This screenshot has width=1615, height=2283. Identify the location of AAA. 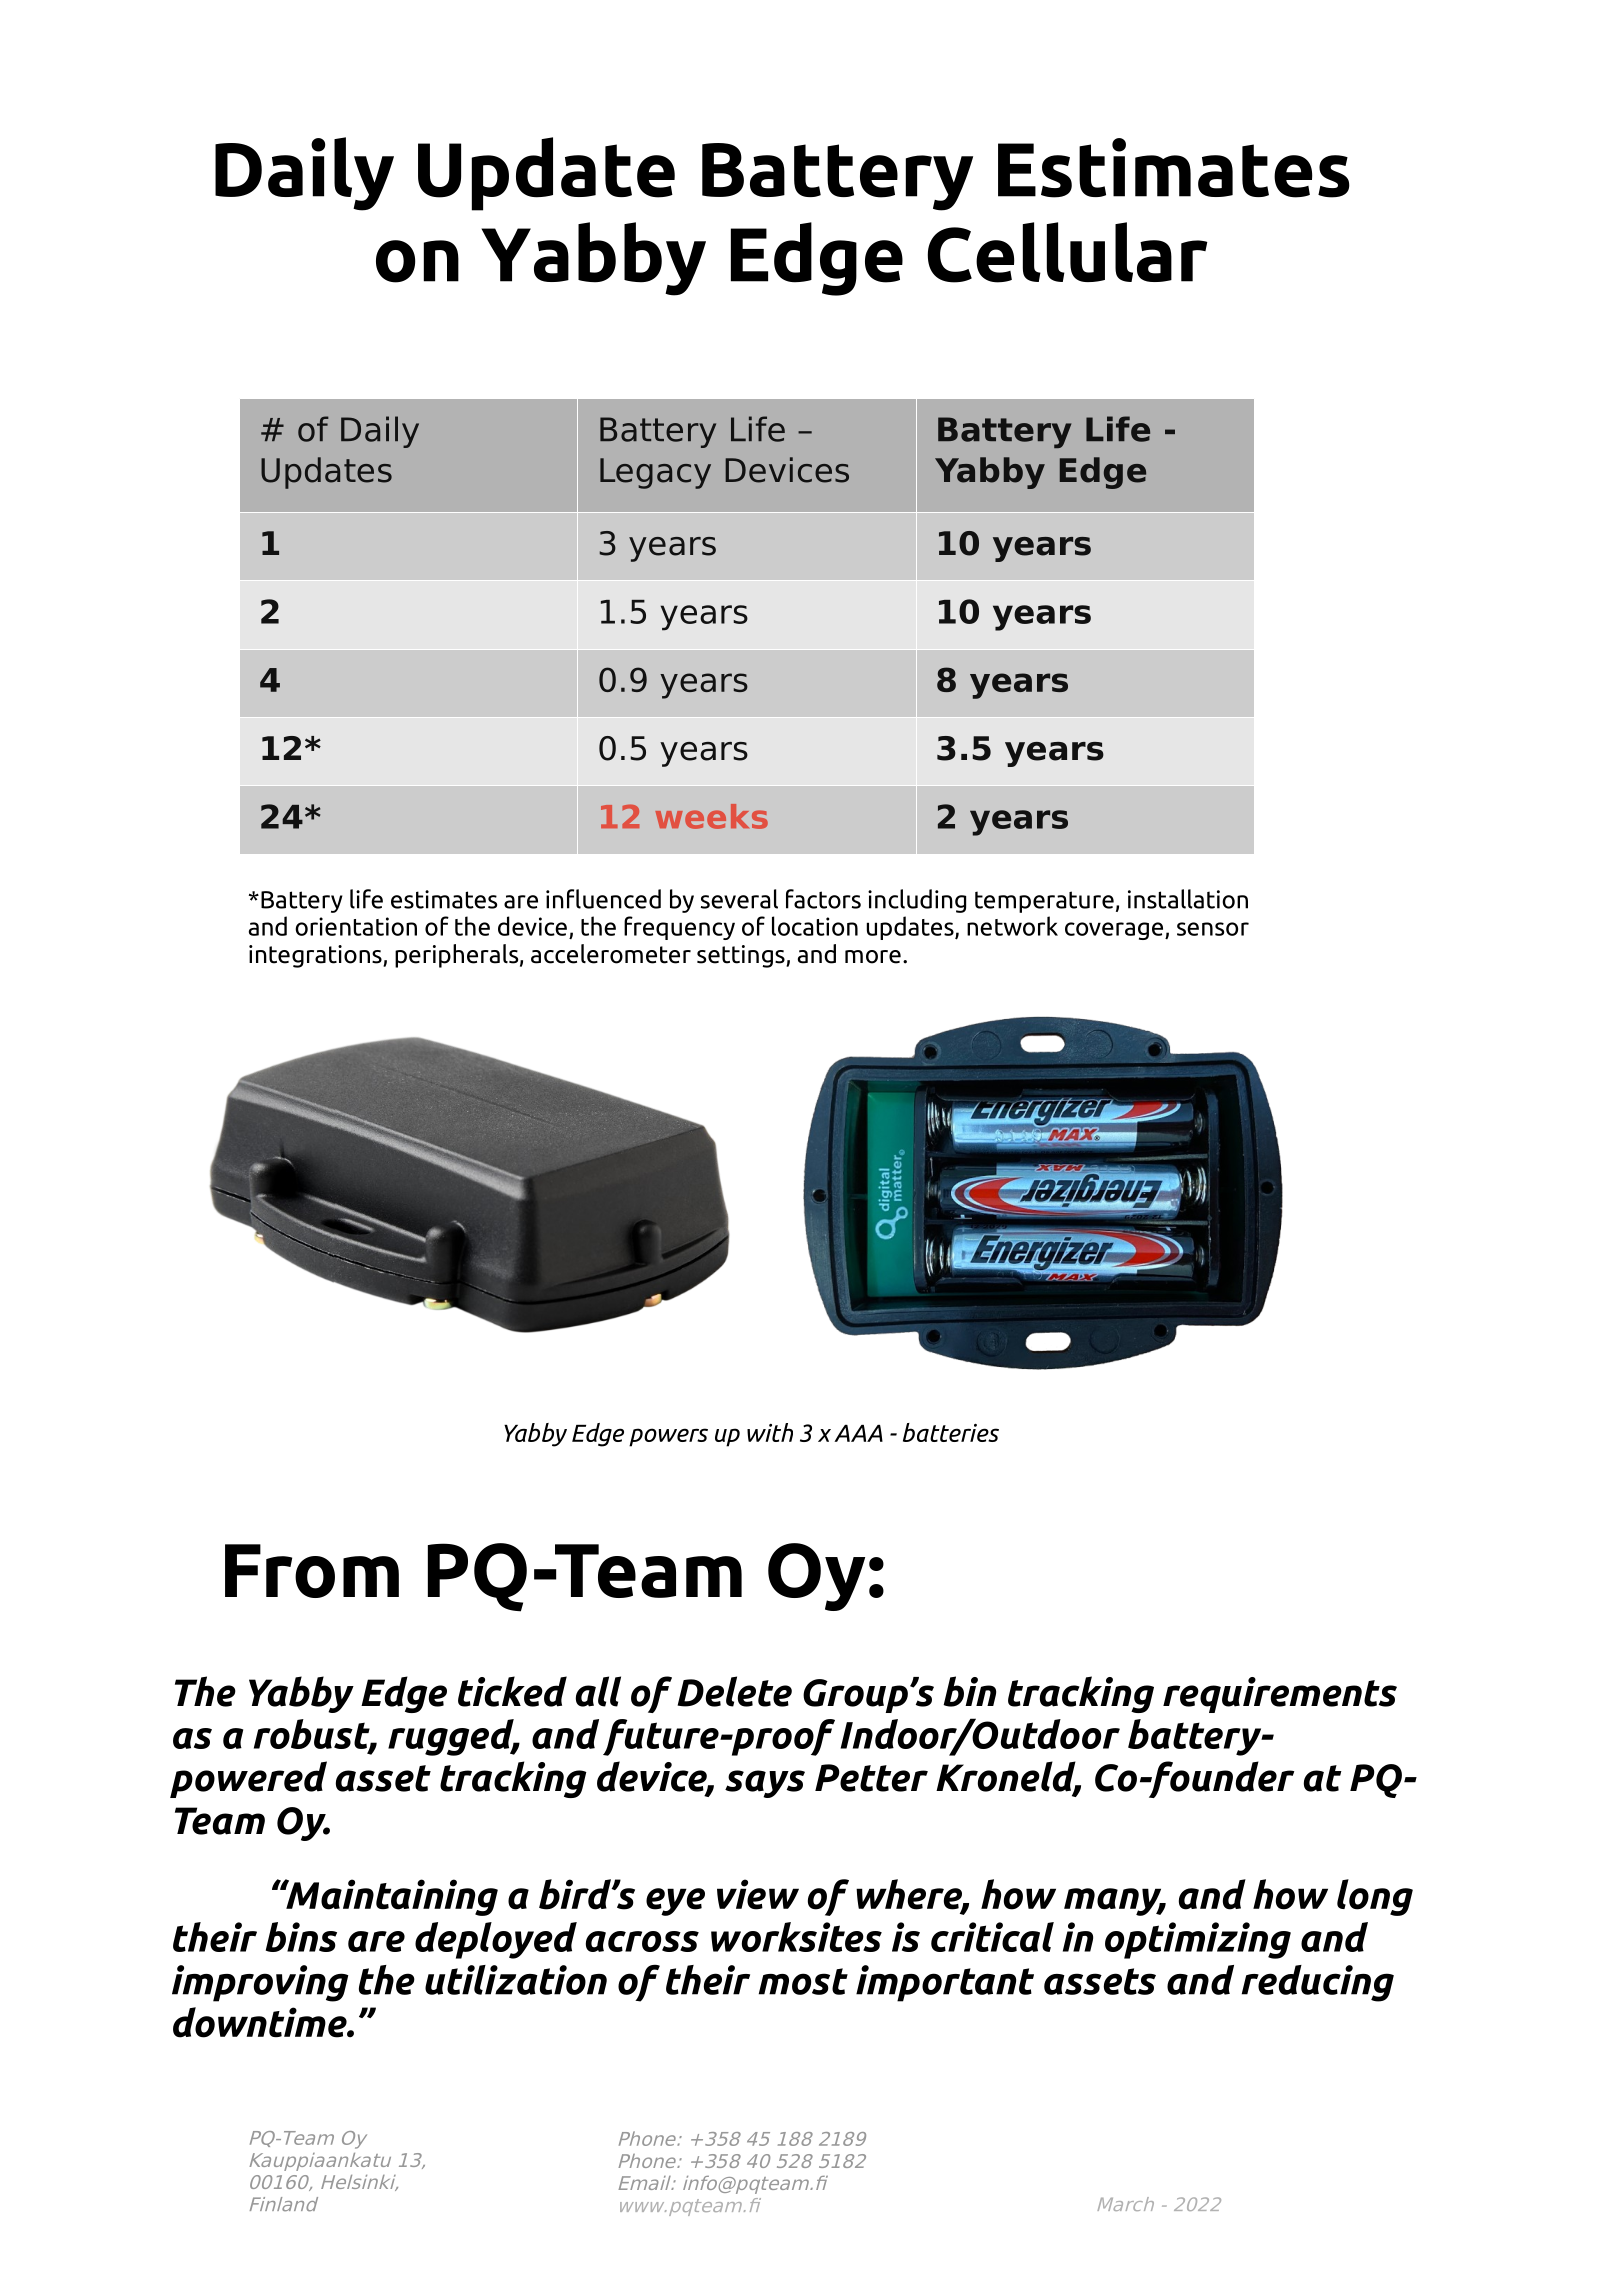
(858, 1433).
